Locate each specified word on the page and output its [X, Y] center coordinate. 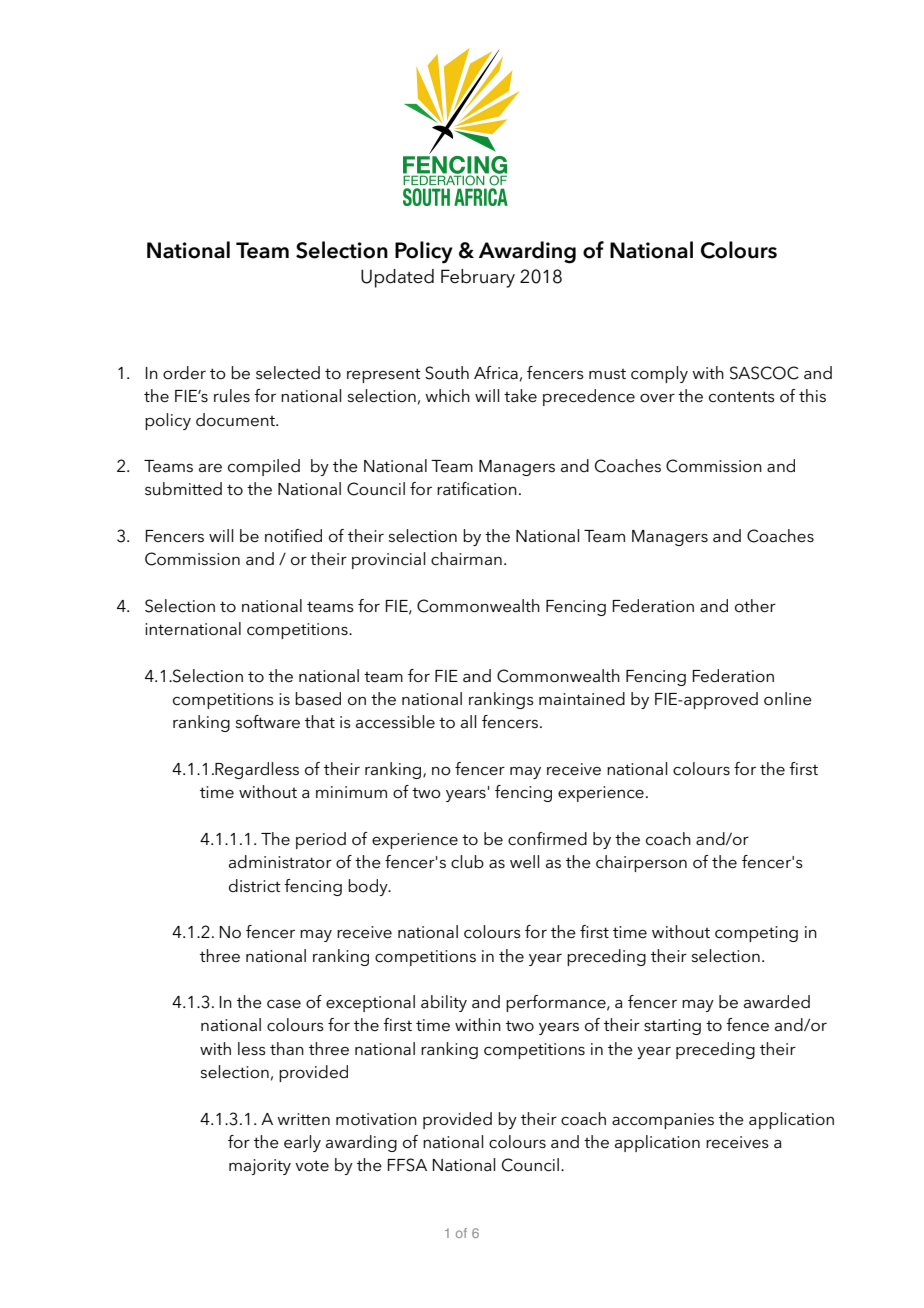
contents [742, 397]
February [478, 278]
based [318, 698]
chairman [466, 558]
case [284, 1004]
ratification [477, 489]
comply [659, 374]
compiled [264, 467]
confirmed [547, 839]
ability [444, 1003]
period [321, 840]
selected [288, 373]
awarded [777, 1002]
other [755, 606]
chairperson [641, 863]
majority [260, 1167]
